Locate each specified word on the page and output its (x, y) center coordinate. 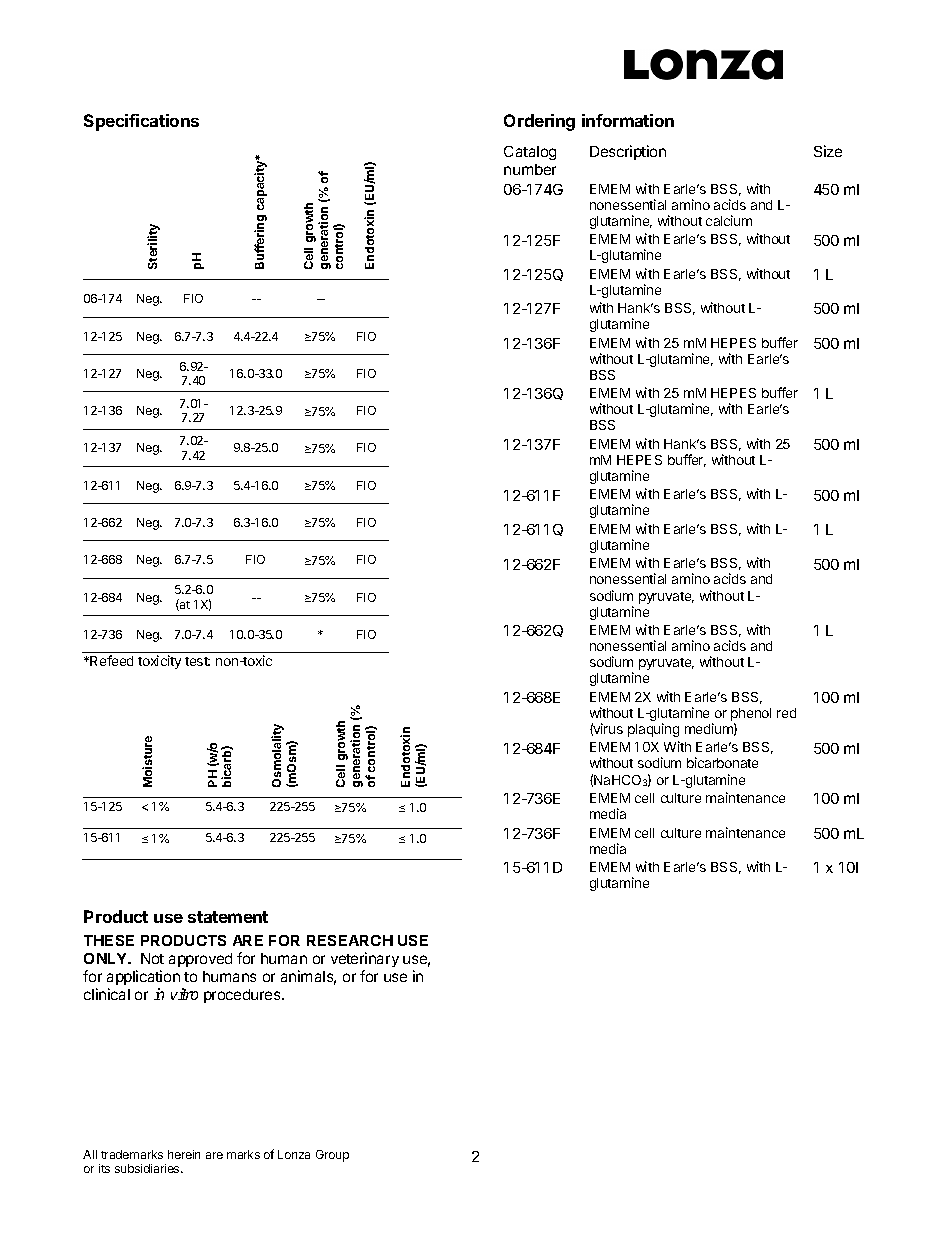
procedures (243, 996)
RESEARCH (350, 940)
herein (184, 1154)
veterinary (365, 959)
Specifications (141, 122)
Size (828, 151)
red (786, 713)
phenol (751, 716)
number (530, 169)
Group (332, 1156)
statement (228, 917)
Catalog (530, 153)
